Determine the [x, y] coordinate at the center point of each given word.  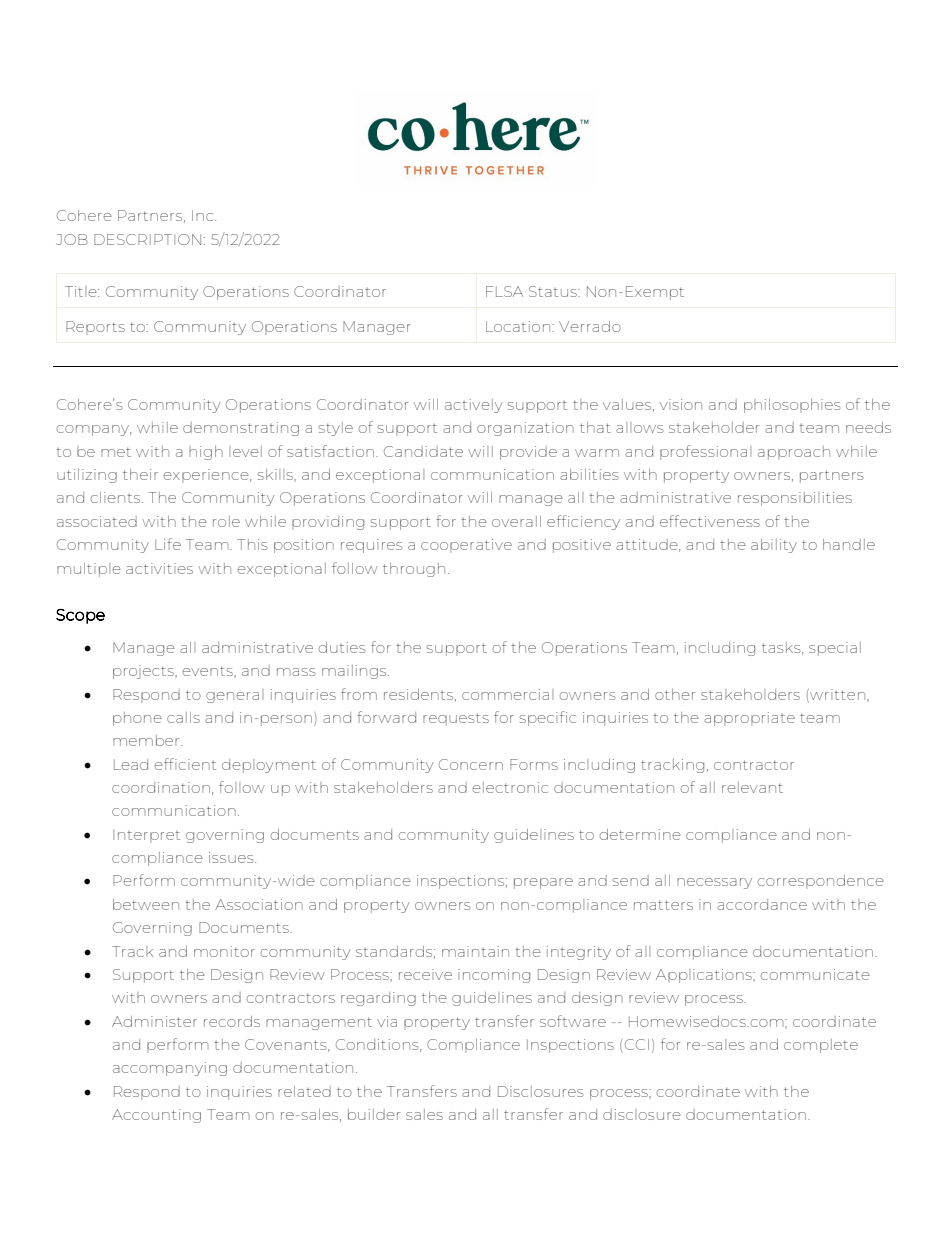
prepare [543, 883]
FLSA [504, 291]
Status [554, 291]
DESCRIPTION [147, 239]
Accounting [156, 1116]
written [838, 695]
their [140, 474]
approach [794, 453]
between [146, 904]
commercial [507, 694]
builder [374, 1114]
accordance [762, 904]
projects [144, 672]
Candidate [423, 451]
